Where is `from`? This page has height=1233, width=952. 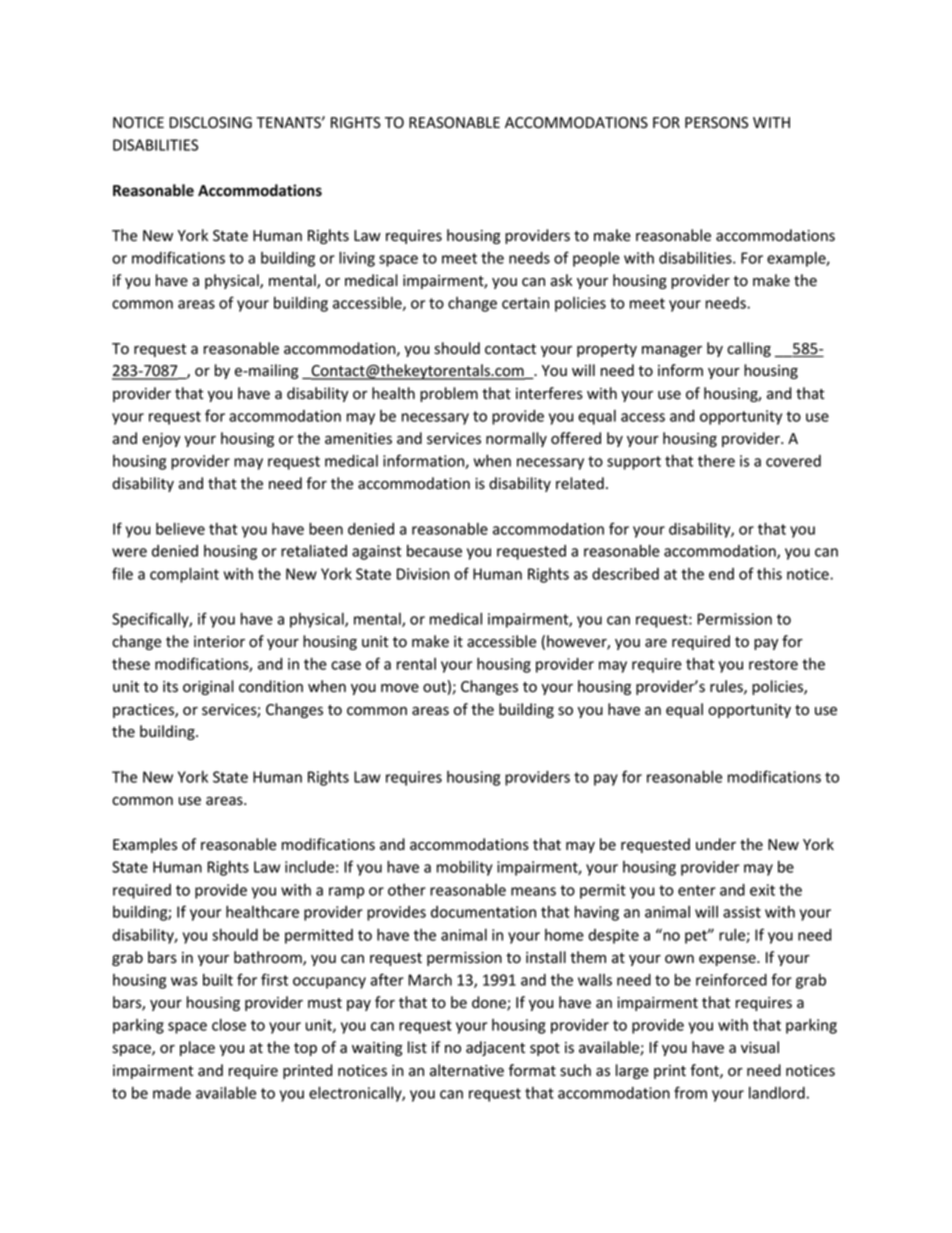 from is located at coordinates (690, 1092).
